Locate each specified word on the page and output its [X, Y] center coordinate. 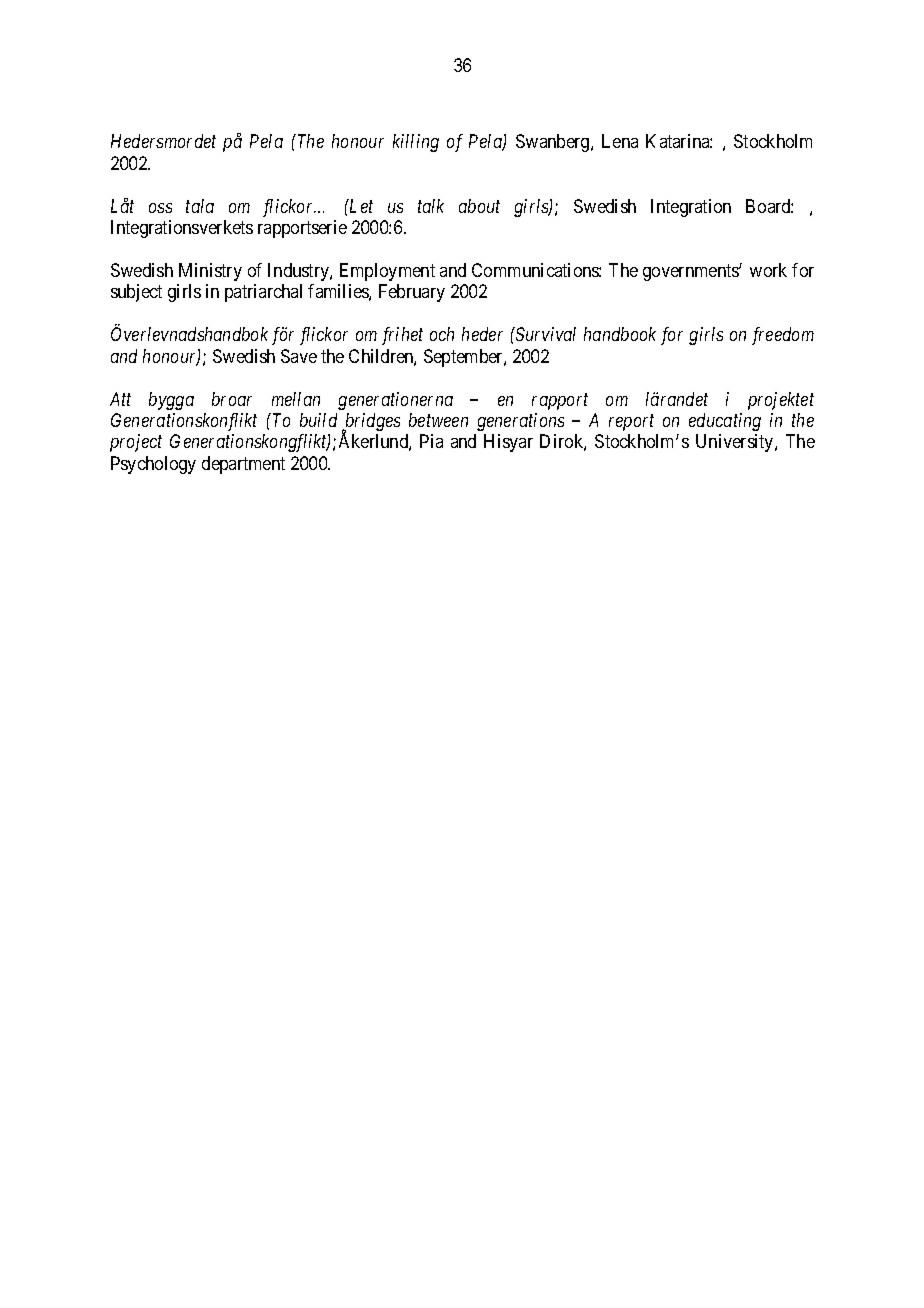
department [243, 465]
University [736, 443]
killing [416, 143]
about [479, 206]
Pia [431, 441]
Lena [620, 141]
